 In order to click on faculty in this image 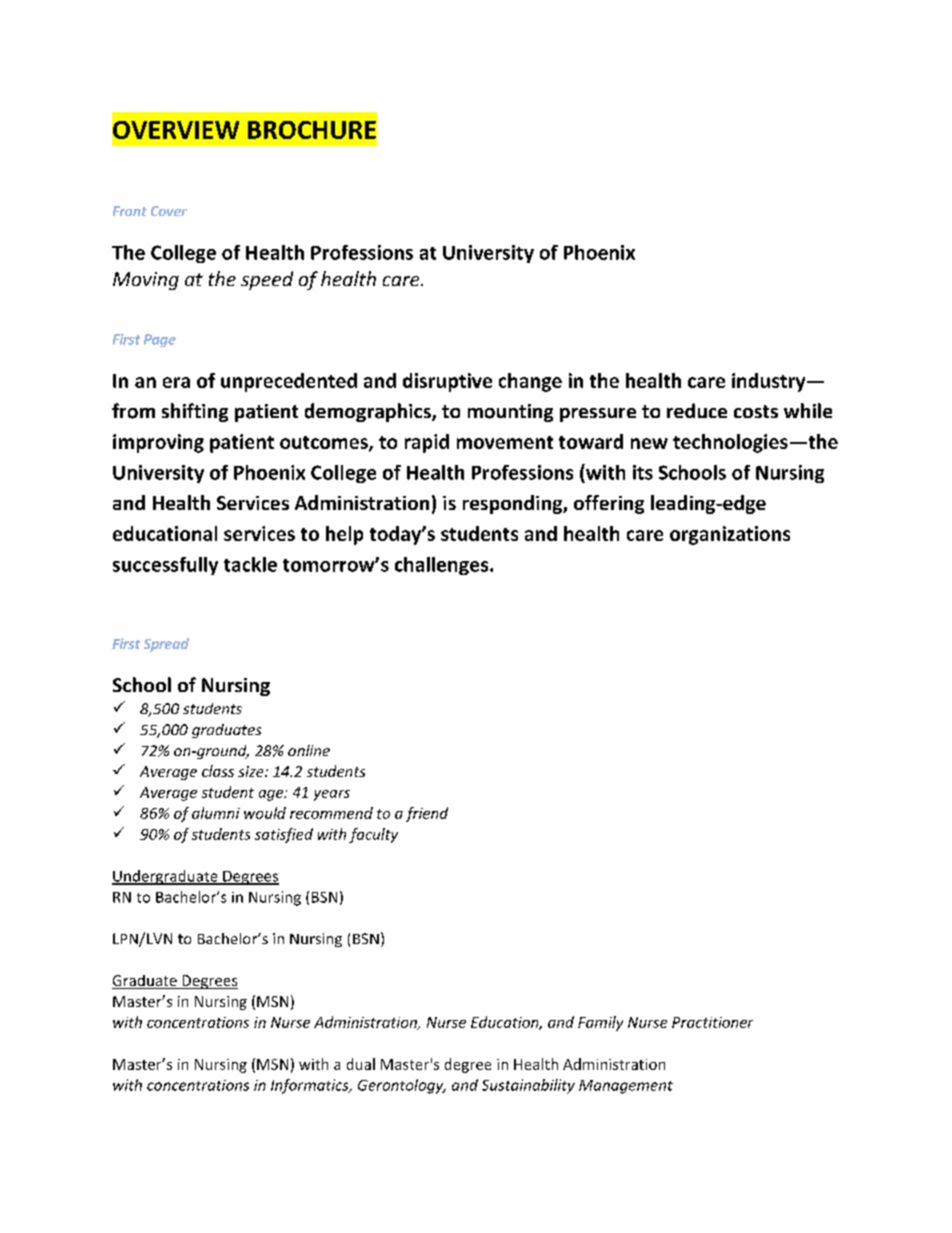, I will do `click(373, 835)`.
